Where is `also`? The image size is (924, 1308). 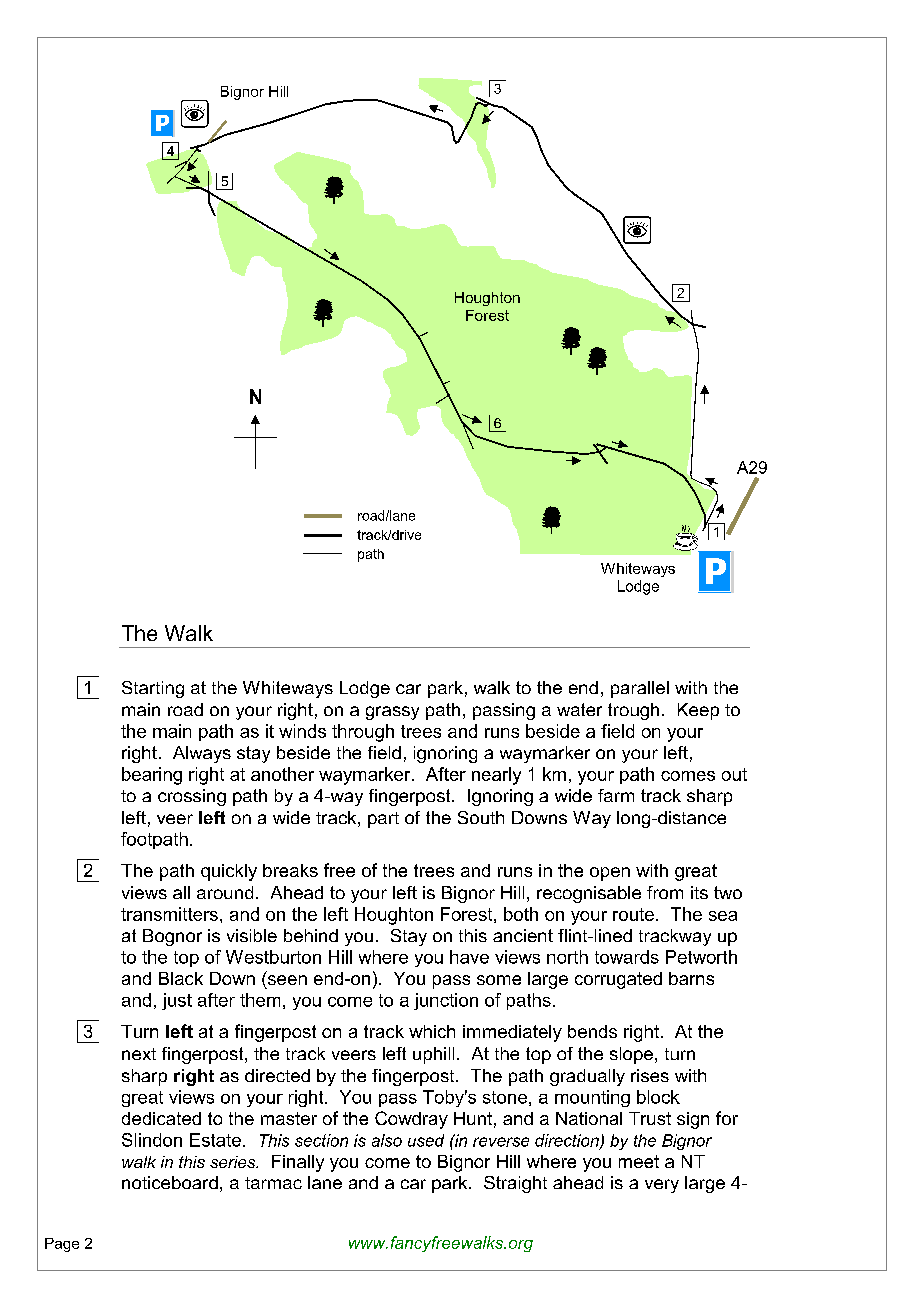
also is located at coordinates (387, 1140).
